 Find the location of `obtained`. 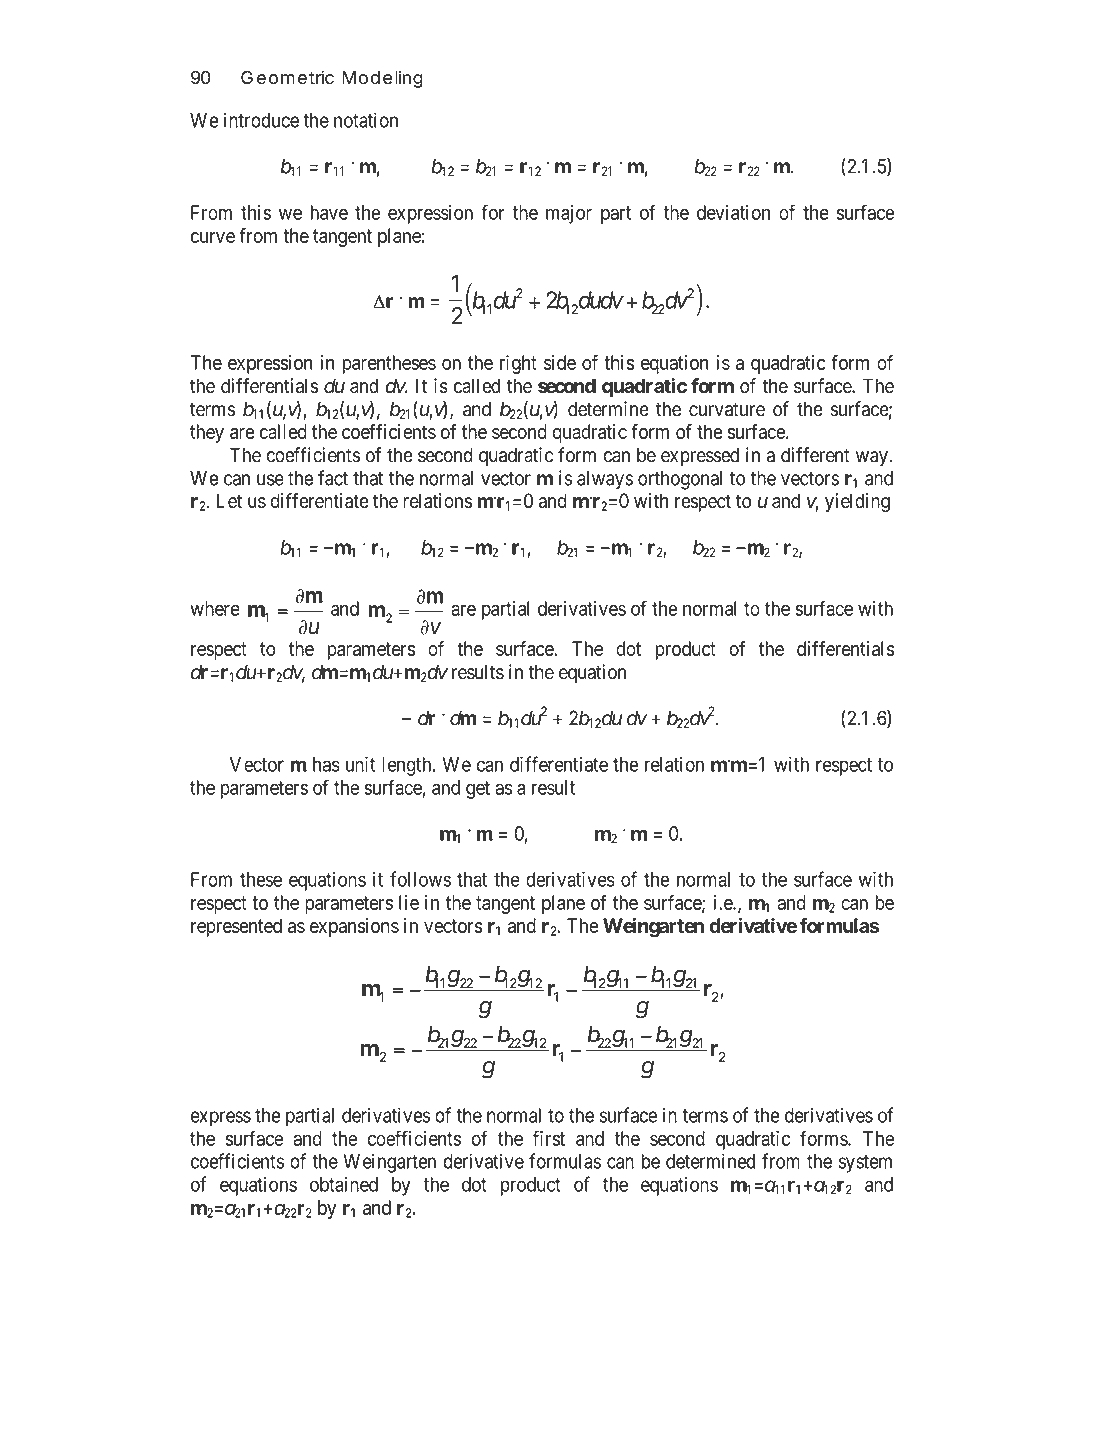

obtained is located at coordinates (344, 1184).
